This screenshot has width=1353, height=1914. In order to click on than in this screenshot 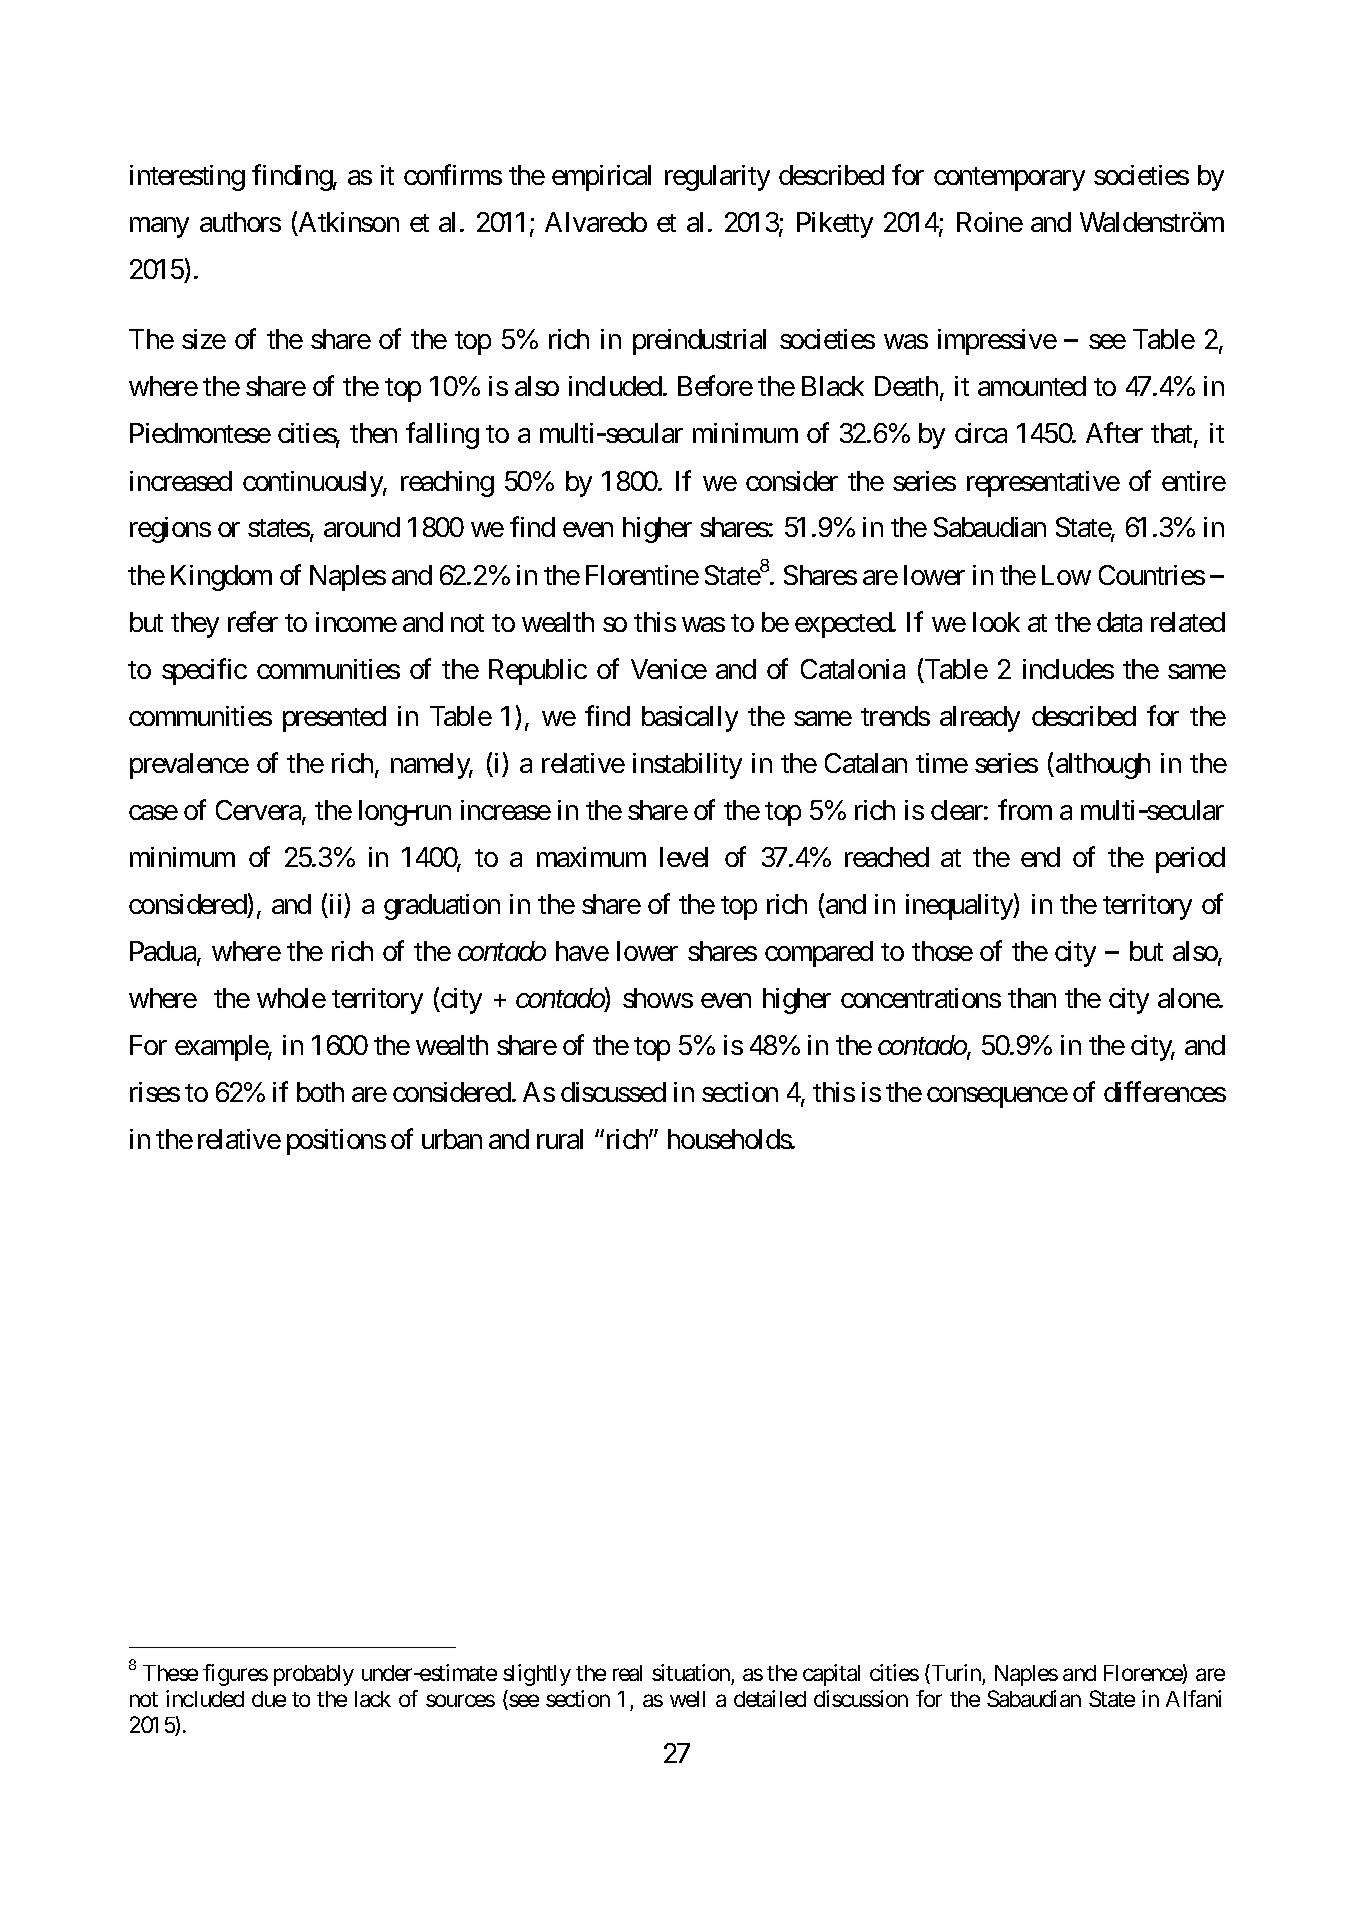, I will do `click(1032, 998)`.
